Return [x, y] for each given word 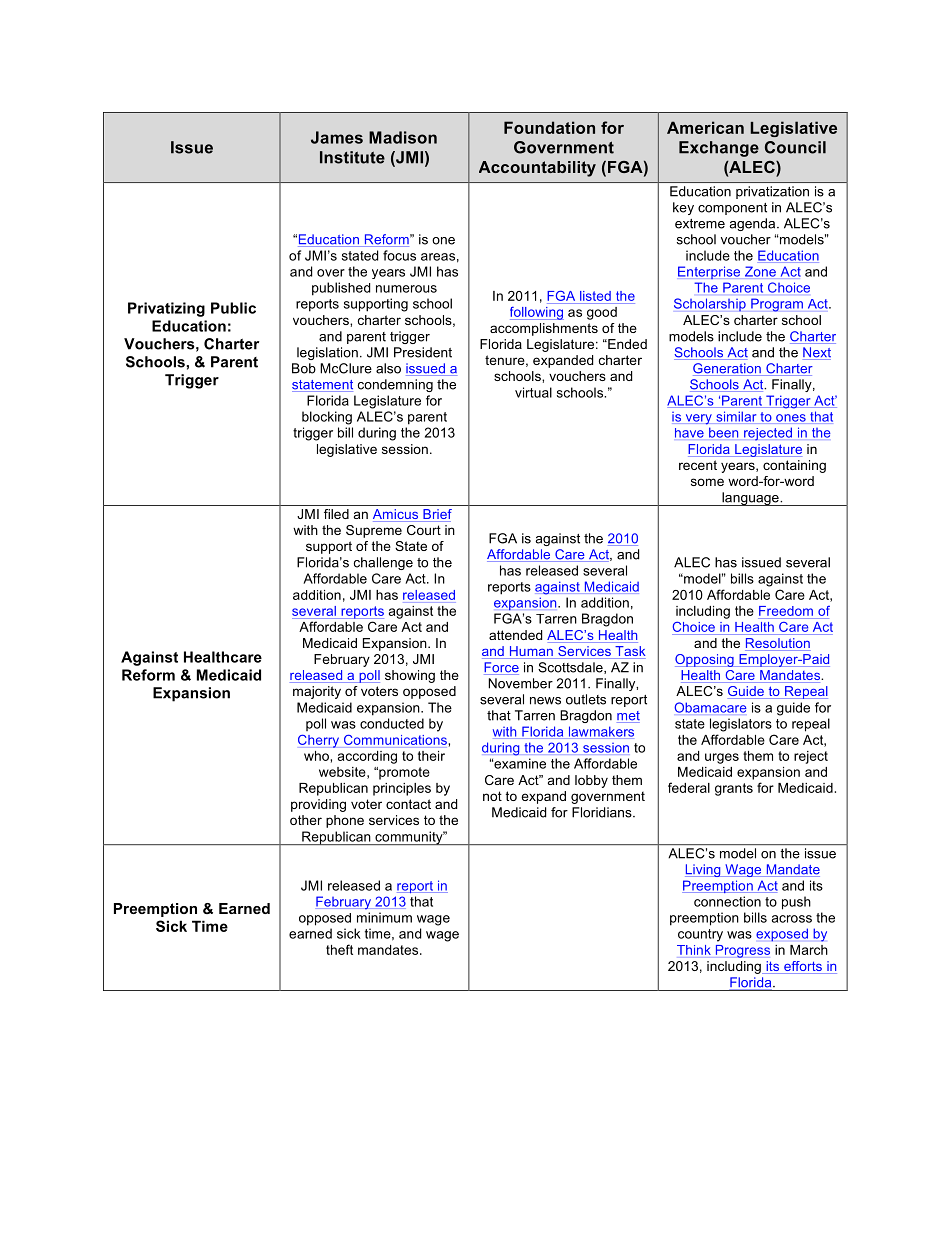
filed [336, 514]
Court [424, 530]
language [750, 499]
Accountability [537, 169]
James [337, 137]
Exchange [719, 149]
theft [339, 949]
